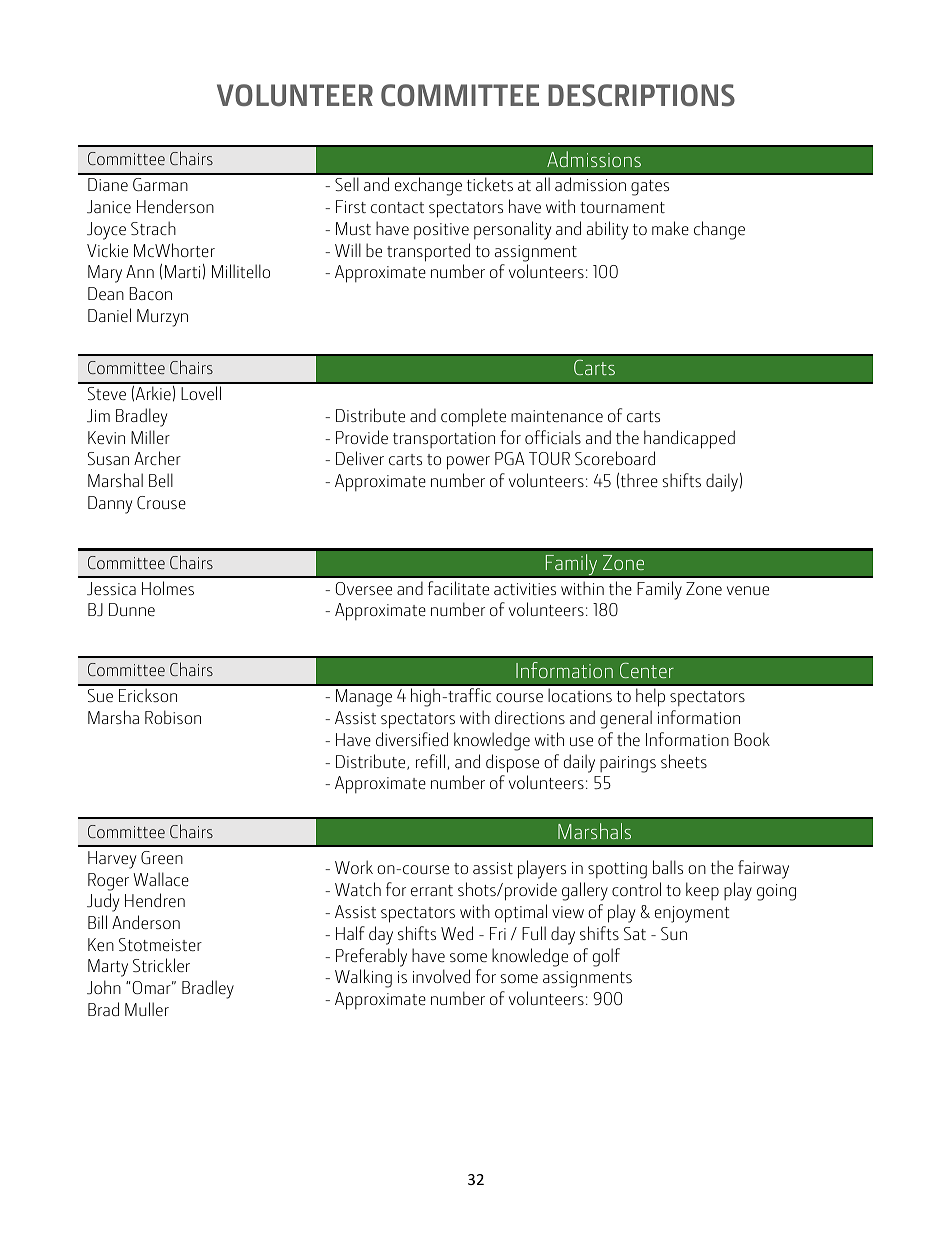 The width and height of the screenshot is (952, 1233). What do you see at coordinates (647, 670) in the screenshot?
I see `Center` at bounding box center [647, 670].
